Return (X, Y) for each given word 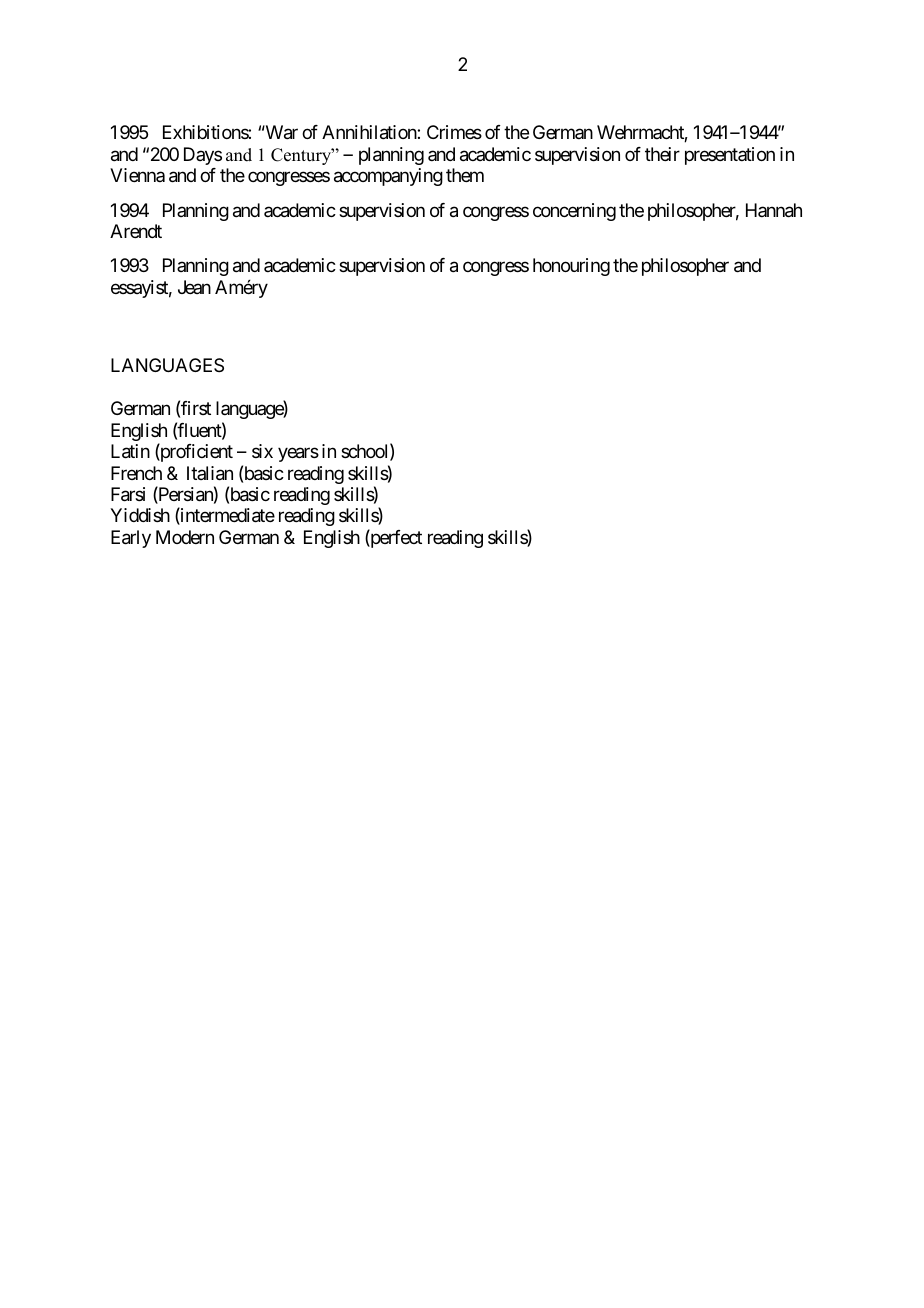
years (298, 455)
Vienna (137, 175)
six (262, 451)
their (662, 154)
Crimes (454, 132)
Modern (185, 537)
